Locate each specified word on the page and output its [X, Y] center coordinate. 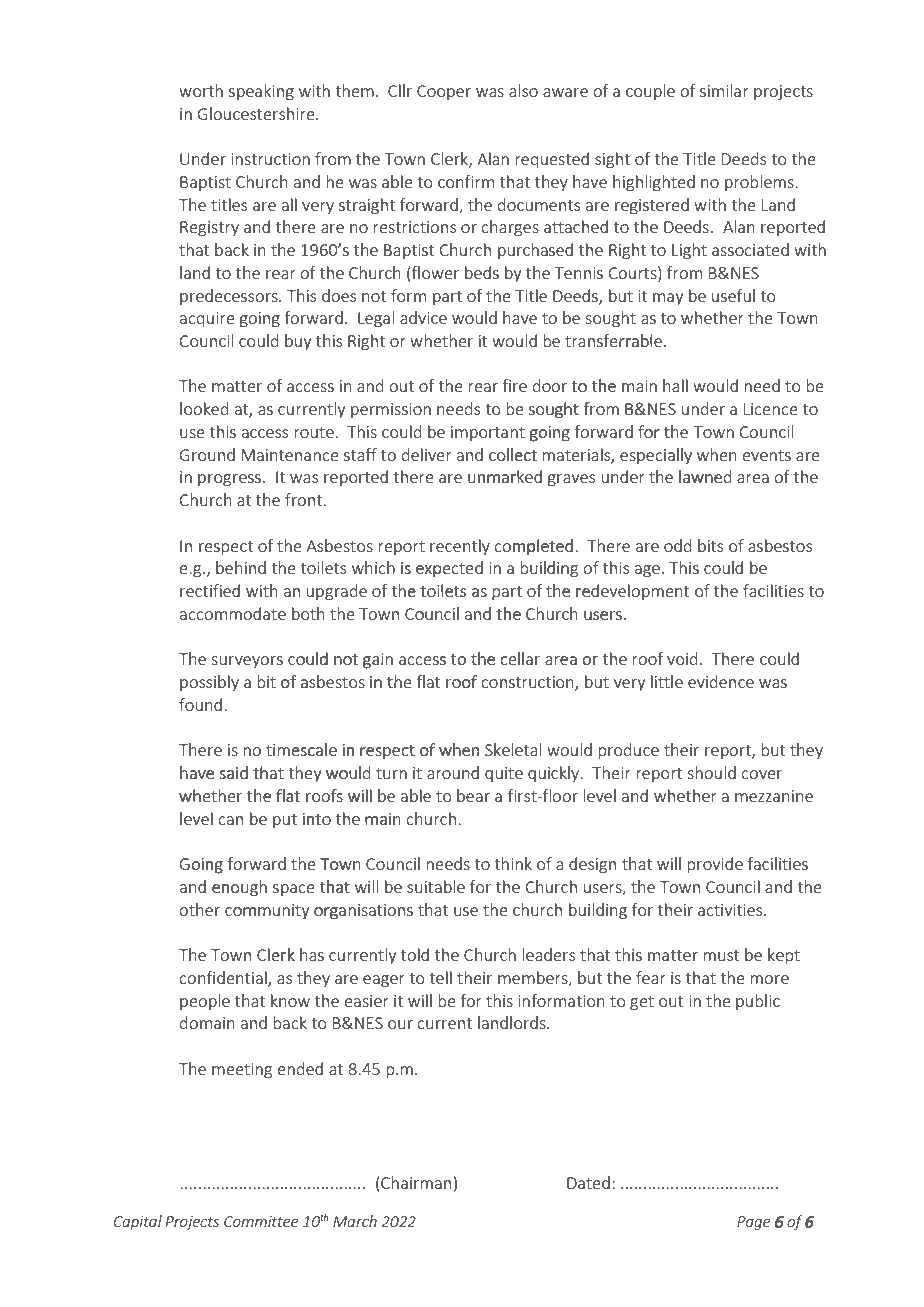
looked [204, 408]
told [415, 954]
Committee [261, 1221]
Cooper [444, 92]
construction [528, 683]
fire [514, 385]
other [199, 909]
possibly [209, 683]
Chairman [415, 1184]
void [682, 658]
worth [201, 90]
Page [754, 1223]
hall [675, 385]
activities [731, 910]
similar [724, 90]
